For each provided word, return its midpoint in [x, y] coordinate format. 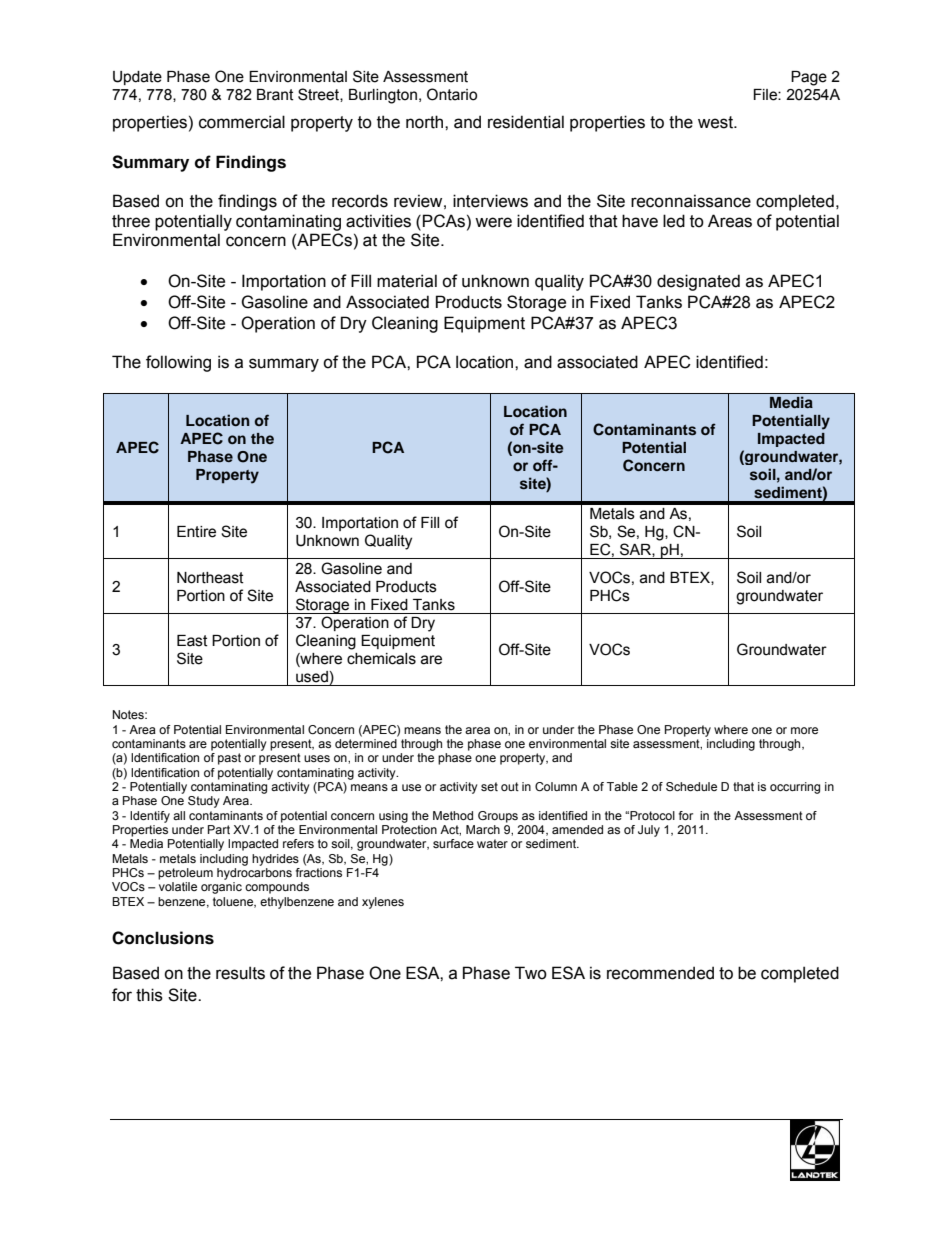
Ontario [452, 94]
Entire [196, 532]
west [716, 122]
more [804, 730]
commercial [242, 122]
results [240, 973]
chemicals [381, 659]
